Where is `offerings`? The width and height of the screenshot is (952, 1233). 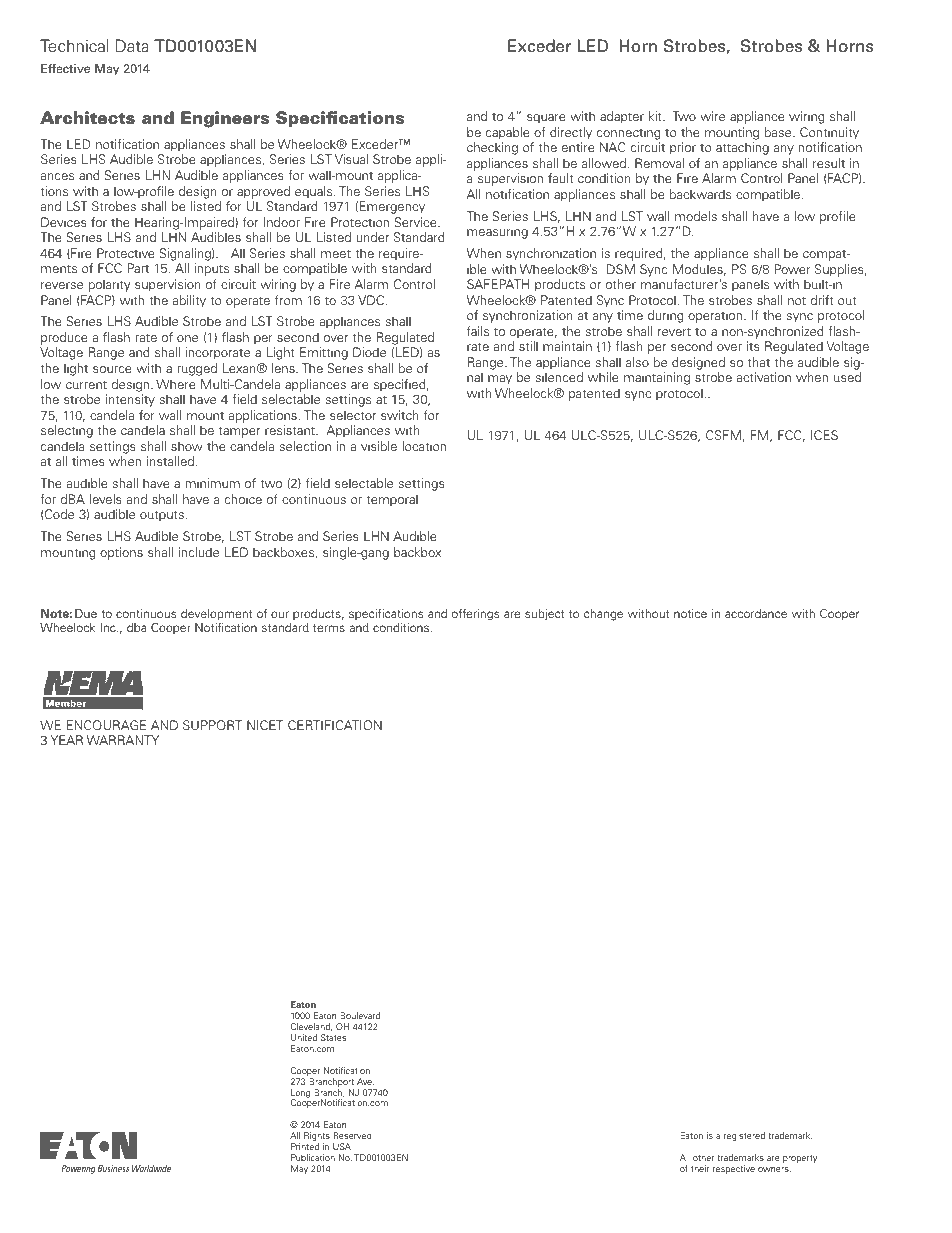
offerings is located at coordinates (476, 615).
